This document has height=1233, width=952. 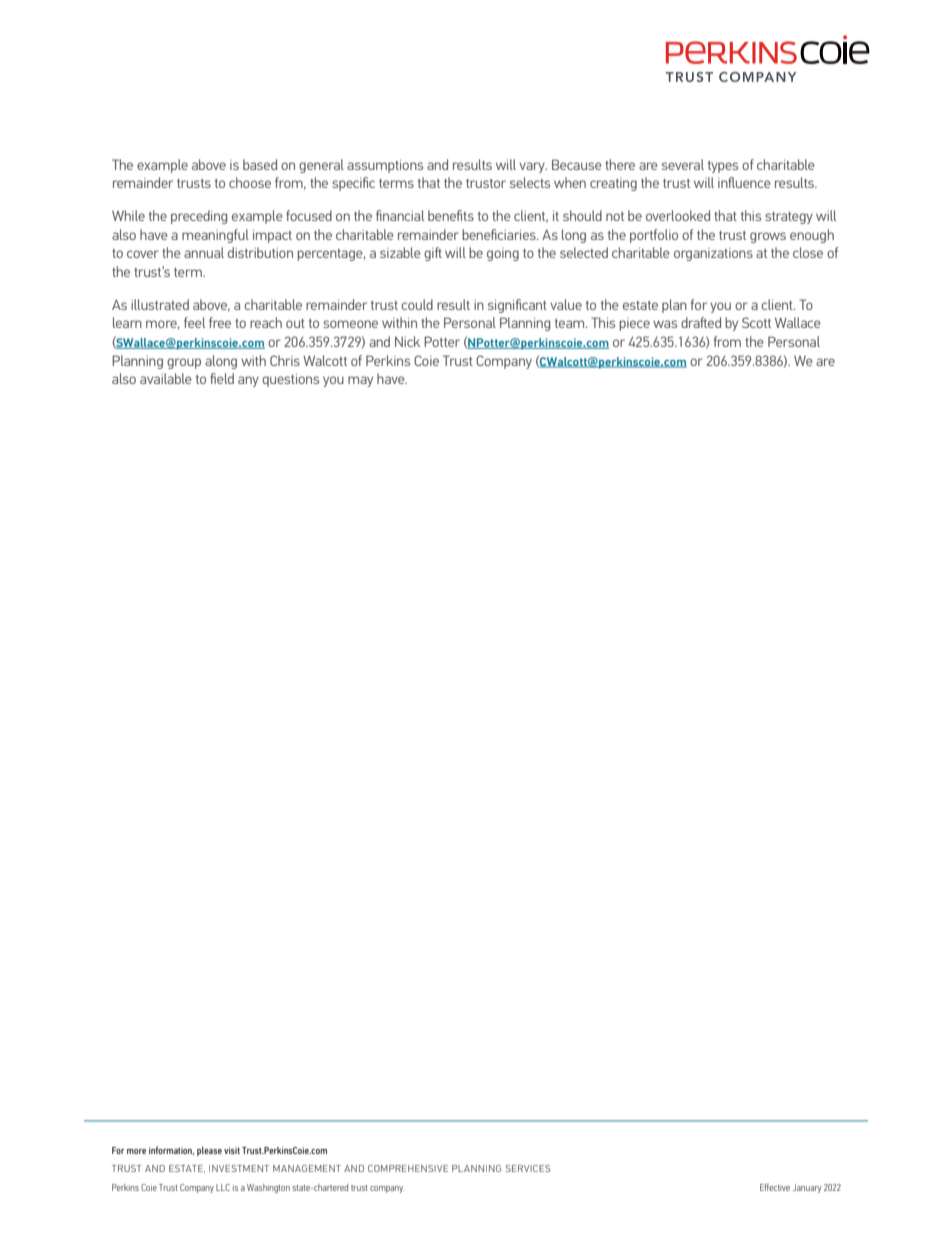 I want to click on Effective, so click(x=775, y=1187).
